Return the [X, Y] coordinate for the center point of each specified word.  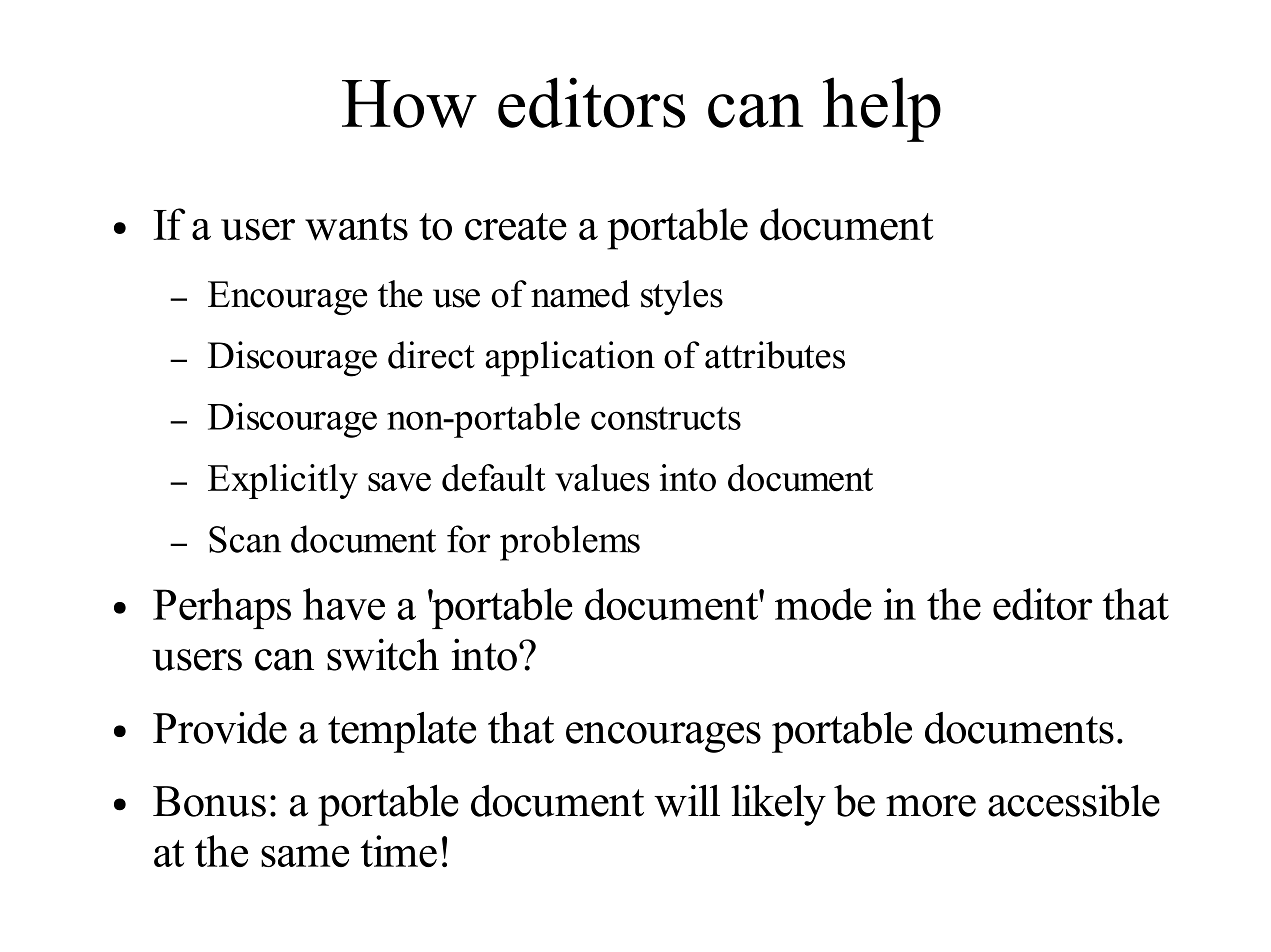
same [305, 856]
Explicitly [283, 481]
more [931, 806]
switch [383, 654]
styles [682, 297]
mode [823, 604]
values [602, 478]
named [580, 294]
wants [356, 227]
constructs [666, 418]
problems [570, 543]
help [882, 109]
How [409, 104]
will [687, 800]
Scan [245, 539]
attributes [775, 355]
